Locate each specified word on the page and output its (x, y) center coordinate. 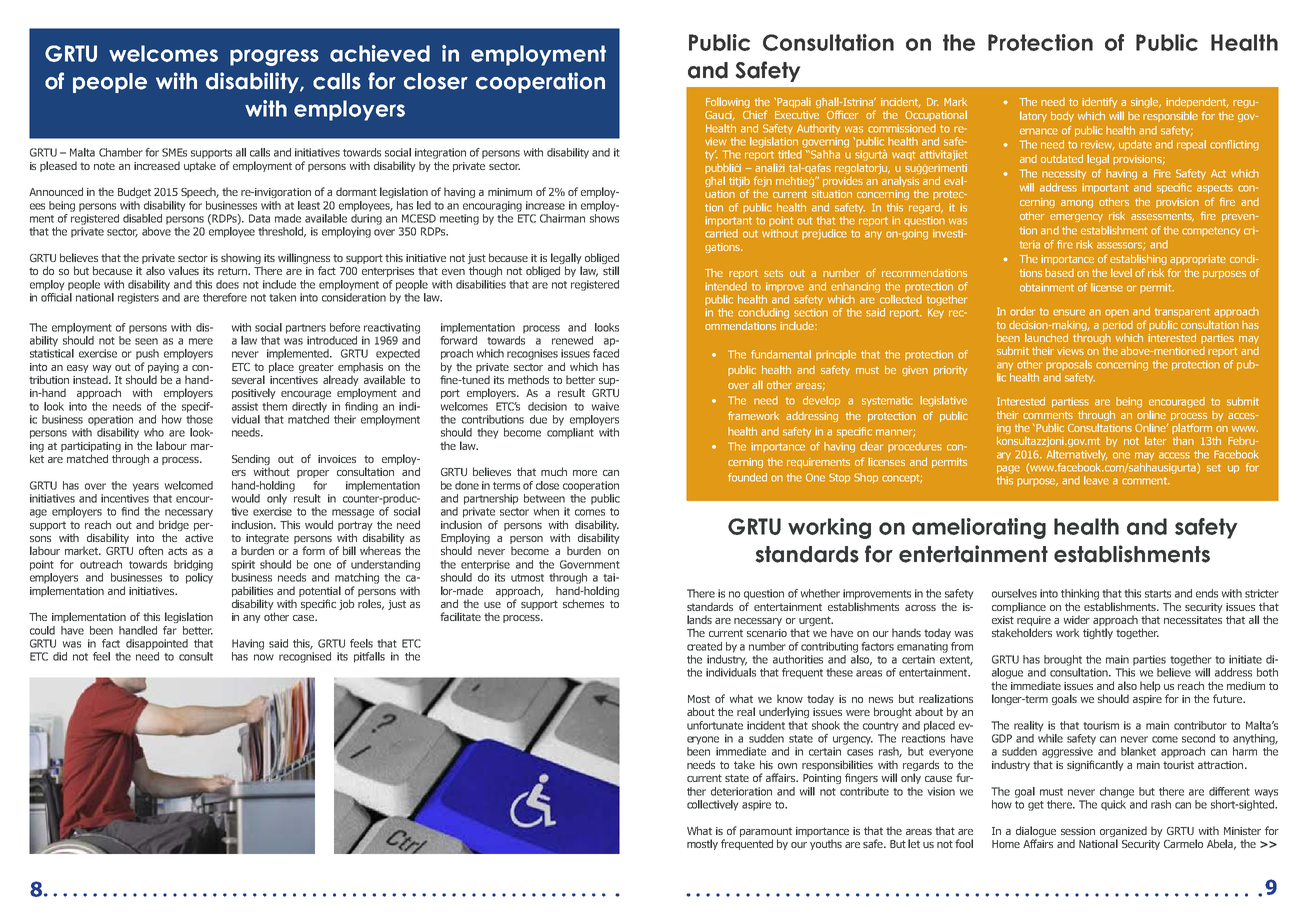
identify (1099, 102)
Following (728, 102)
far (170, 630)
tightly (1098, 633)
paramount (766, 832)
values (183, 270)
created (704, 646)
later (1156, 440)
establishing (1138, 259)
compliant (570, 433)
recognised (305, 657)
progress (274, 57)
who (154, 432)
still (611, 270)
